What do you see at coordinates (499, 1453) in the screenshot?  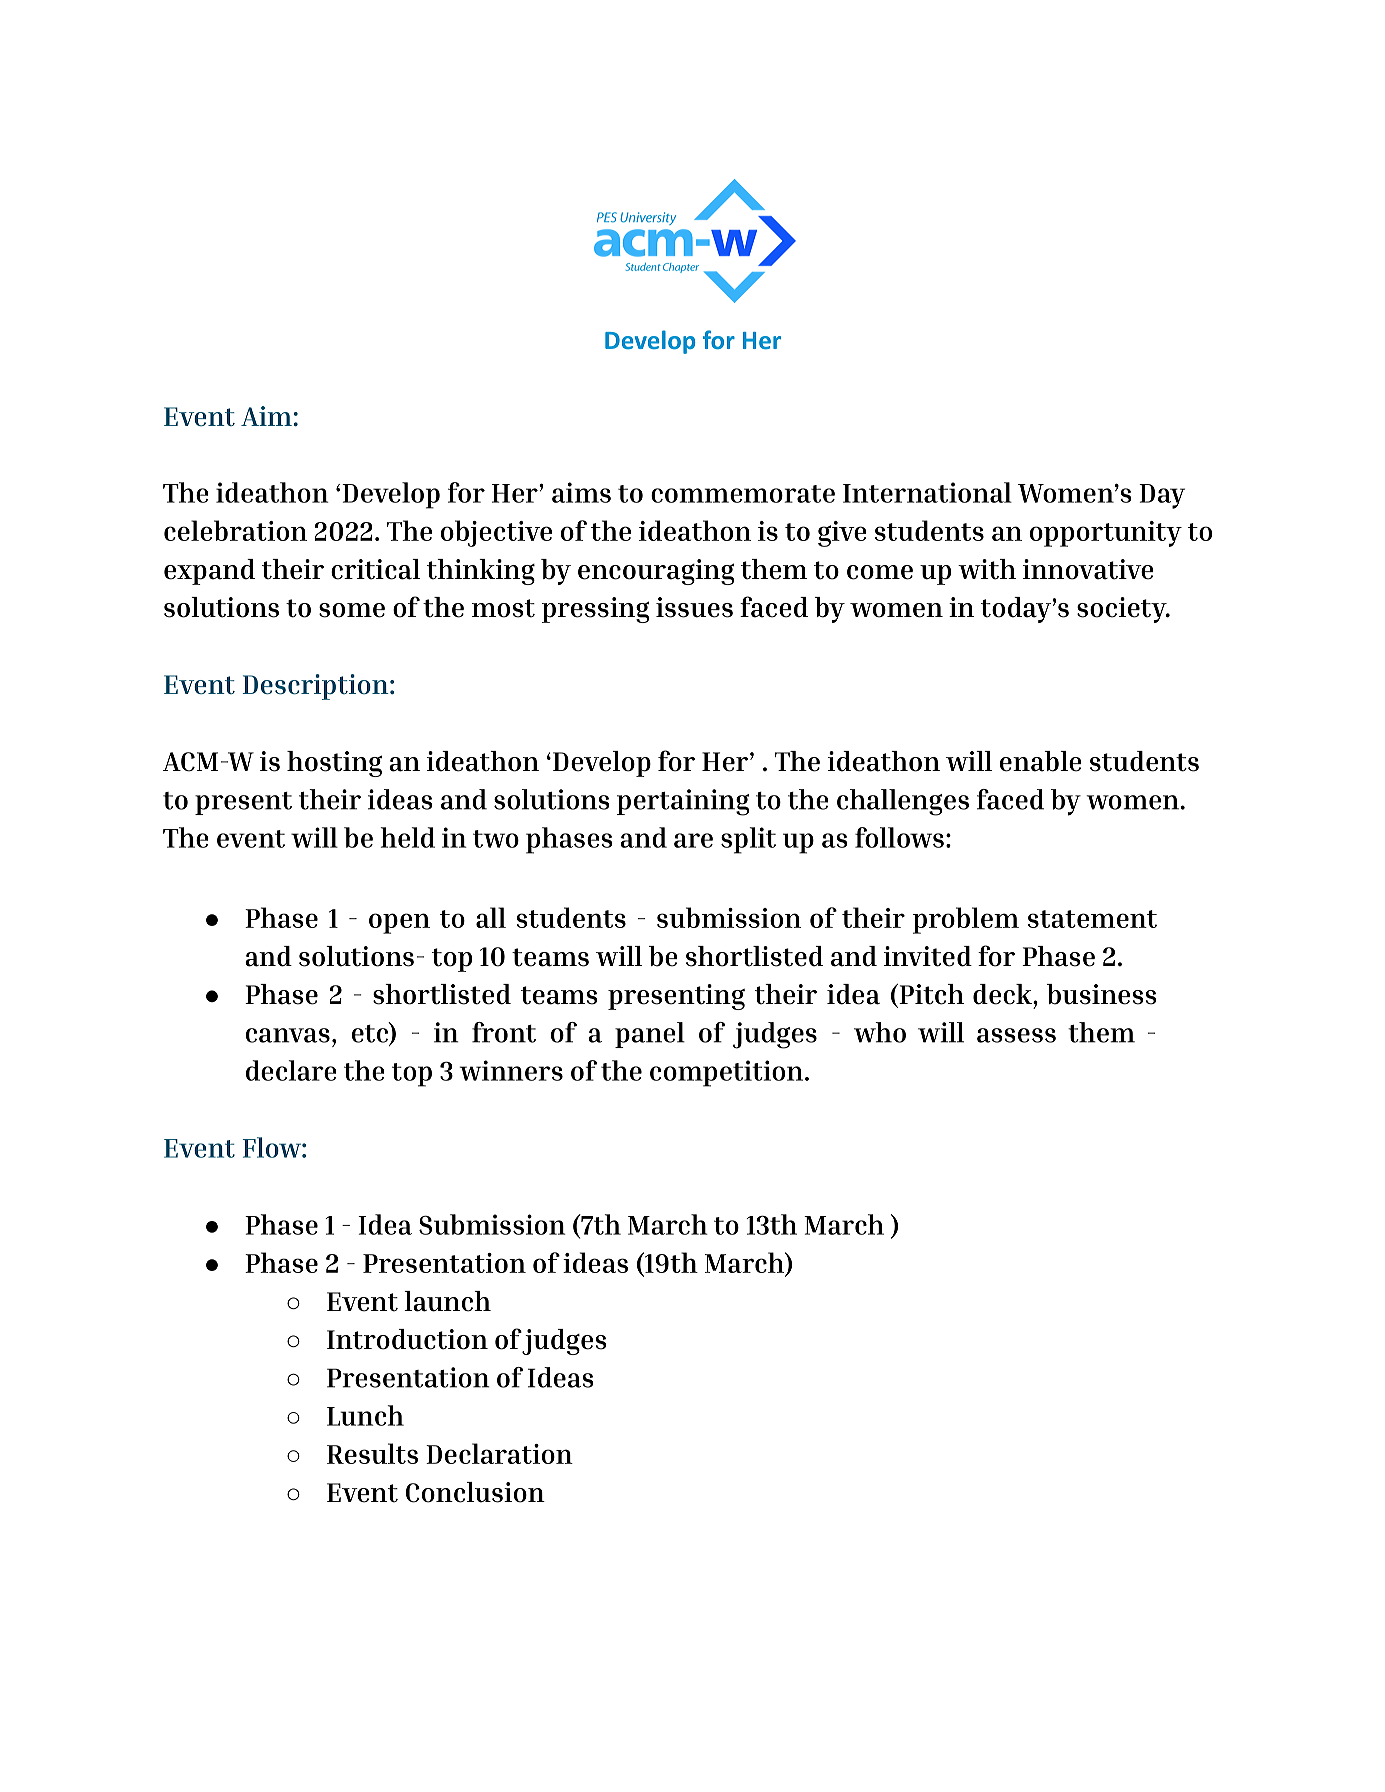 I see `Declaration` at bounding box center [499, 1453].
